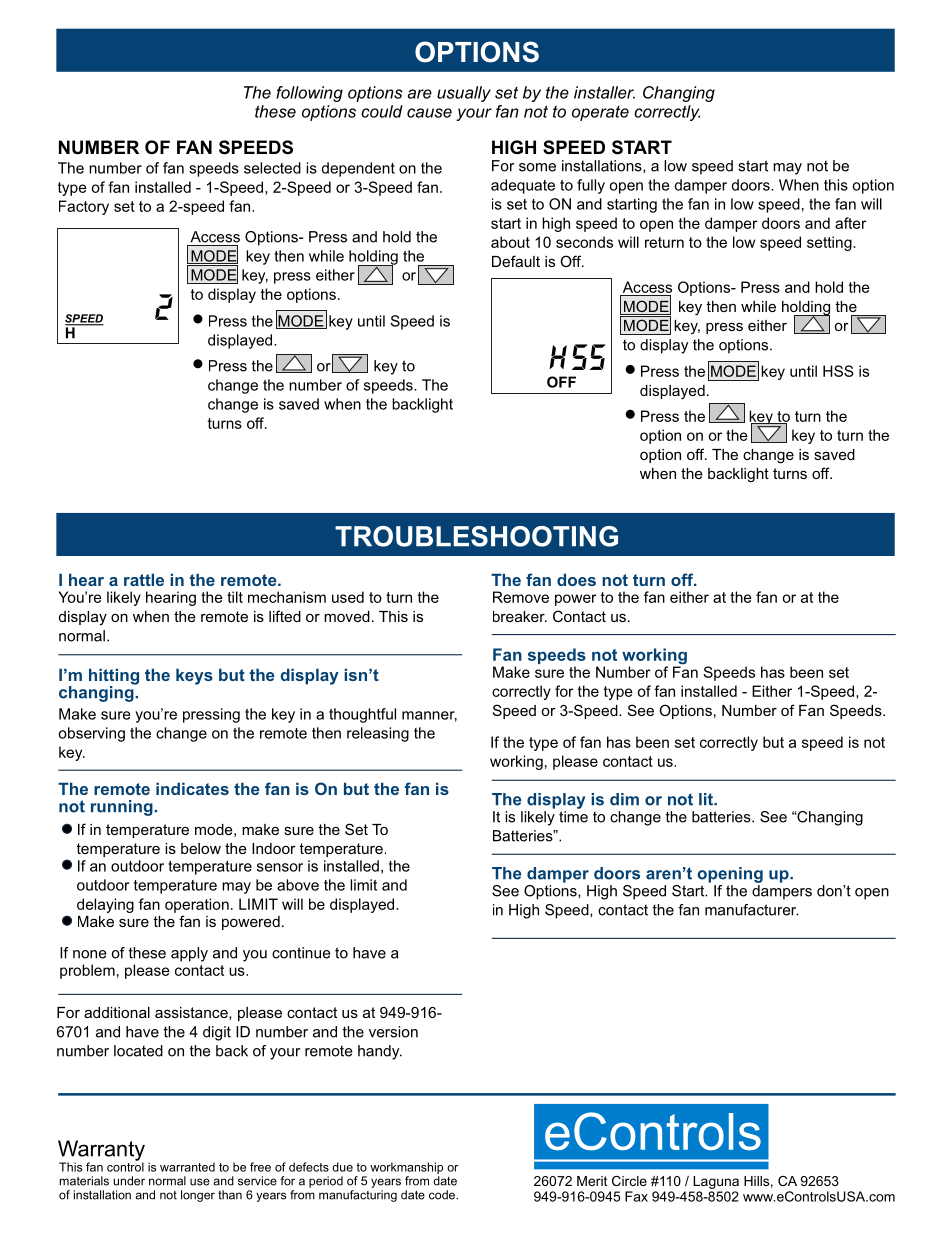  What do you see at coordinates (600, 113) in the screenshot?
I see `operate` at bounding box center [600, 113].
